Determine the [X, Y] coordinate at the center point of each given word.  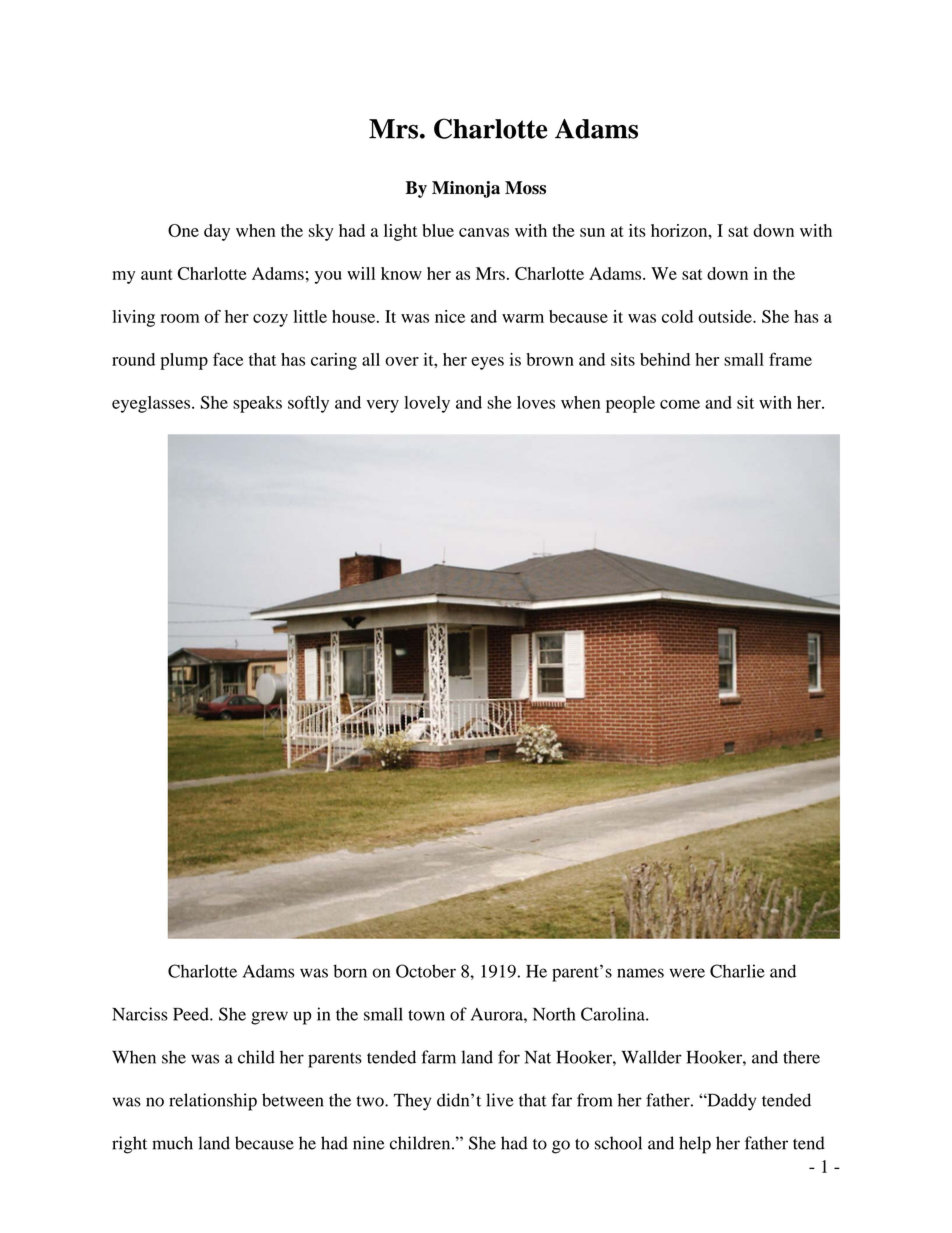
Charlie [737, 971]
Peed [192, 1014]
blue [438, 230]
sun [592, 232]
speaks [257, 404]
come [680, 404]
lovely [427, 404]
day [217, 232]
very [382, 406]
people [630, 404]
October [426, 971]
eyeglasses [151, 404]
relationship [213, 1102]
